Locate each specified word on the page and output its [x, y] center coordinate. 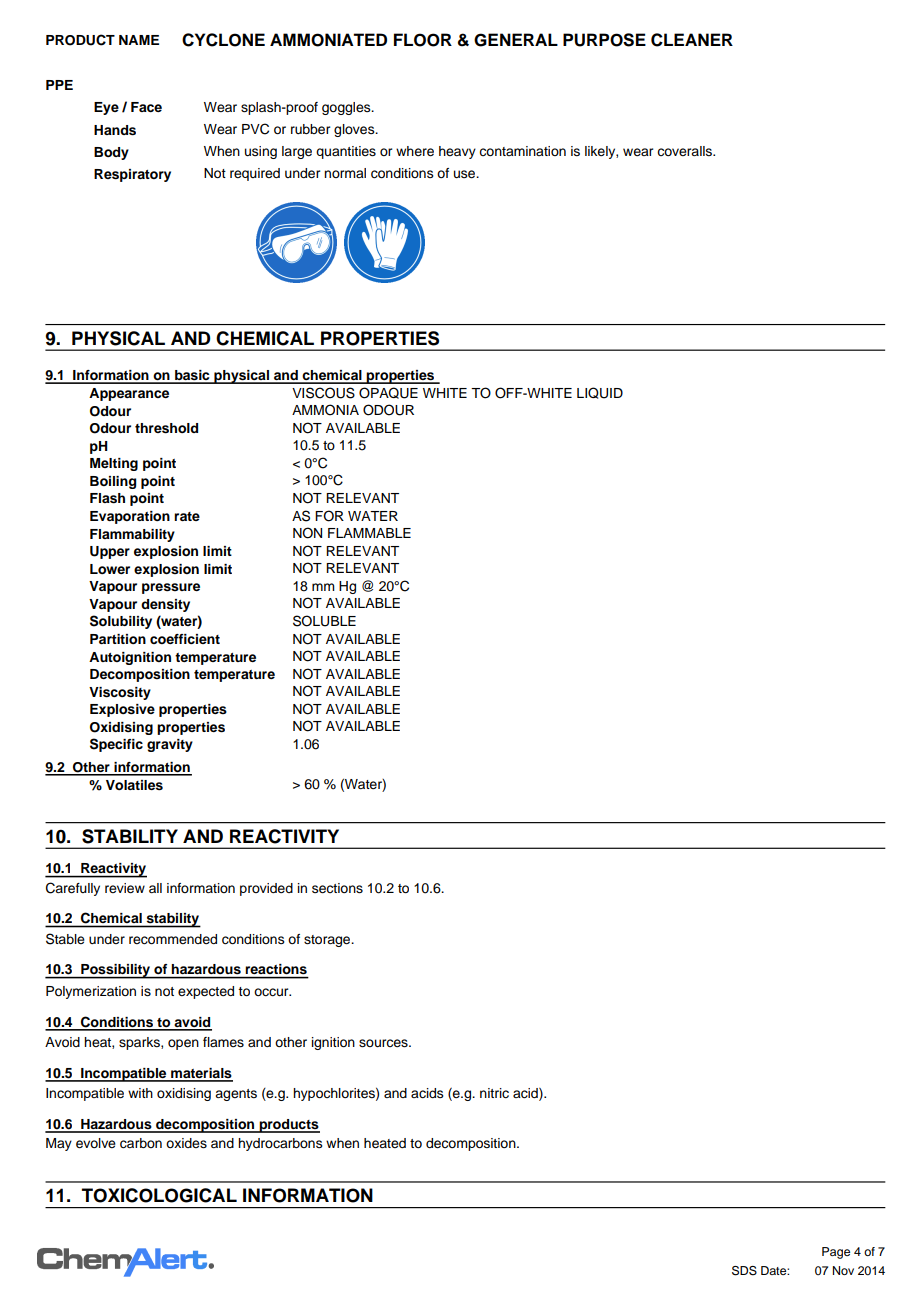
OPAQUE [388, 393]
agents [236, 1095]
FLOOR [423, 40]
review [125, 888]
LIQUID [600, 393]
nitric [494, 1093]
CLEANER [692, 40]
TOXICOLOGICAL [159, 1195]
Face [146, 107]
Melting [114, 464]
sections [337, 888]
